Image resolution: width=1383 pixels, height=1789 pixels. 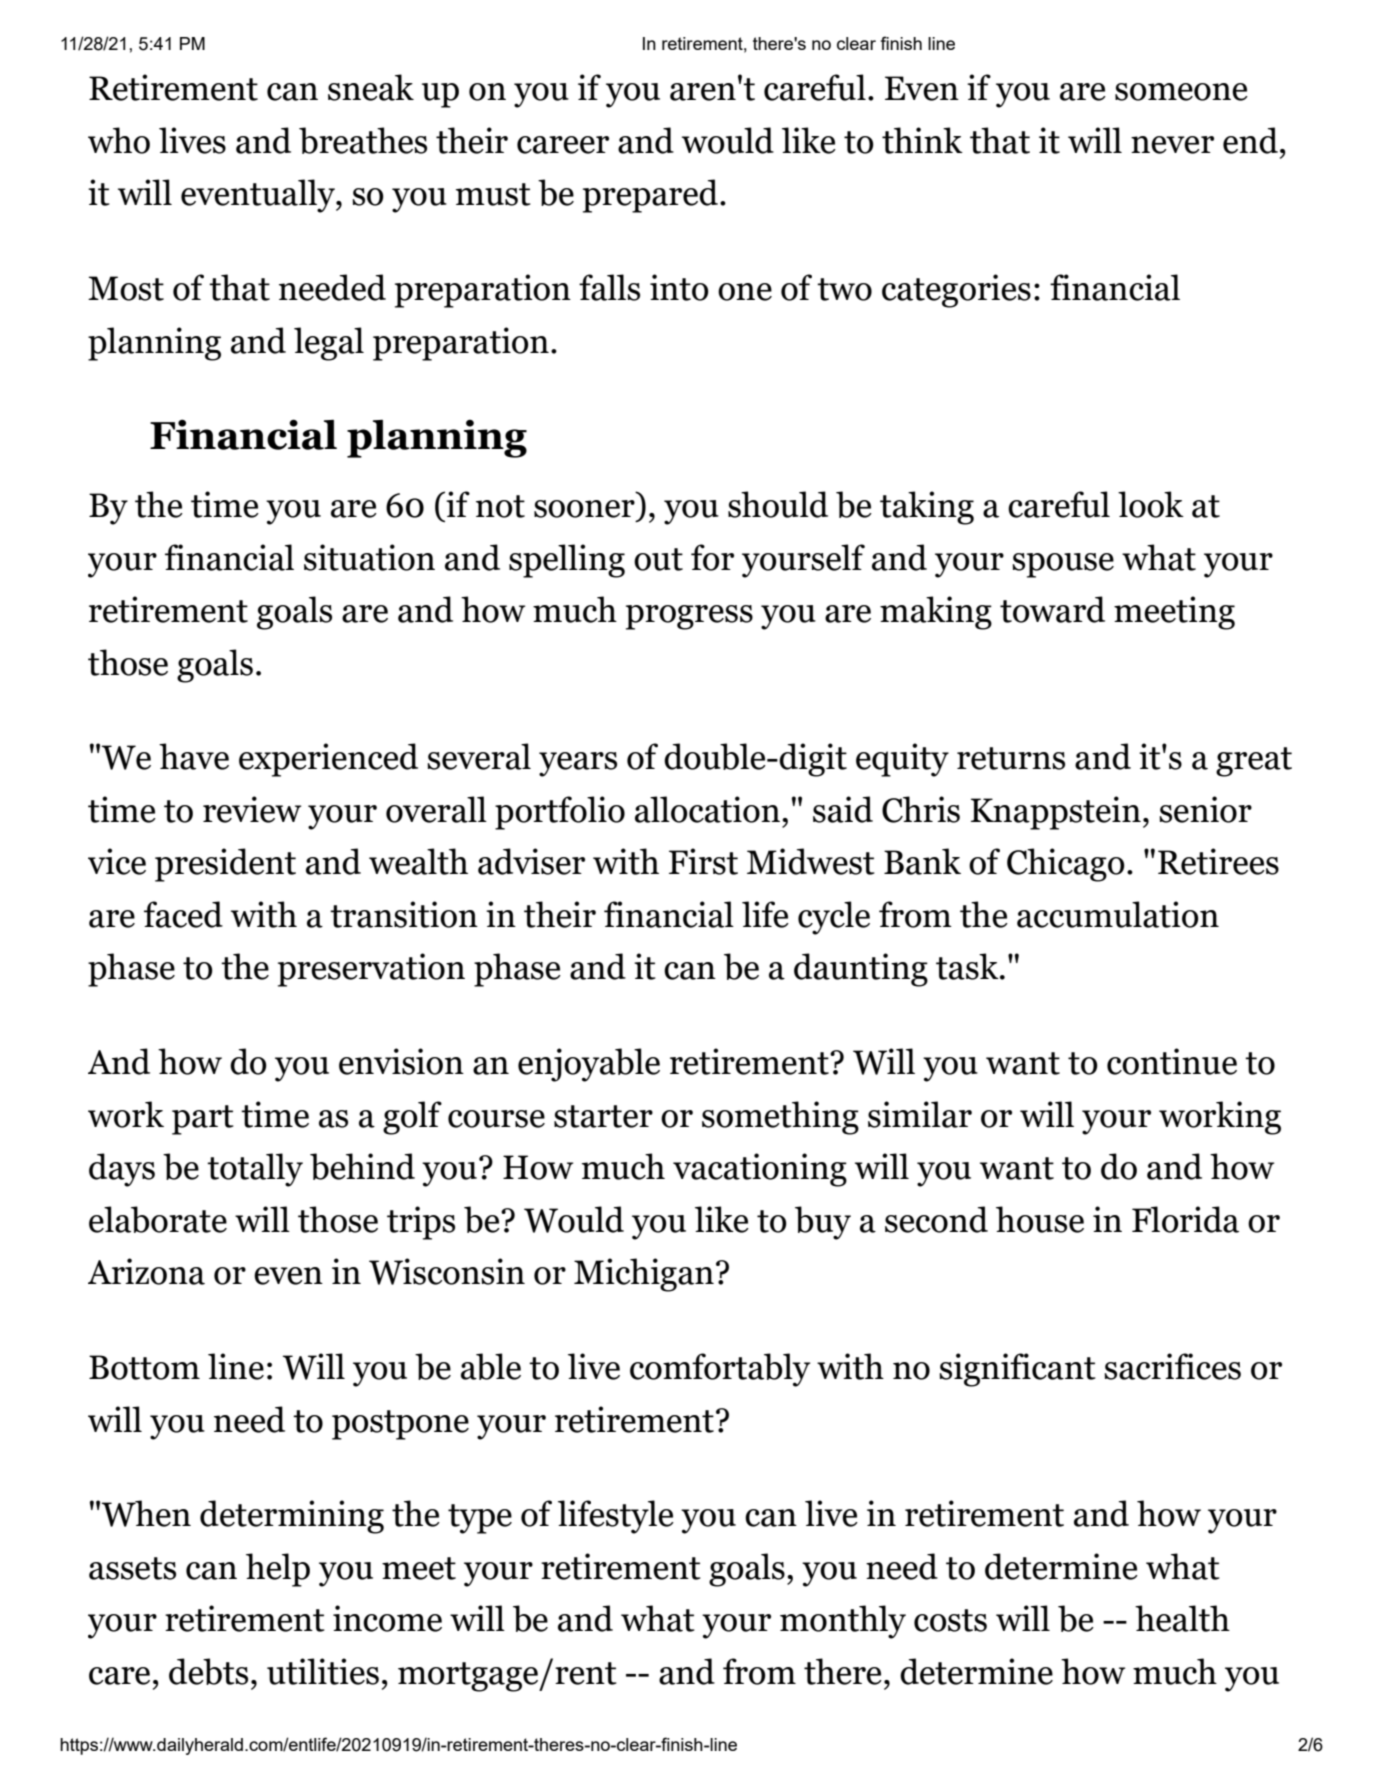 What do you see at coordinates (650, 196) in the document?
I see `prepared` at bounding box center [650, 196].
